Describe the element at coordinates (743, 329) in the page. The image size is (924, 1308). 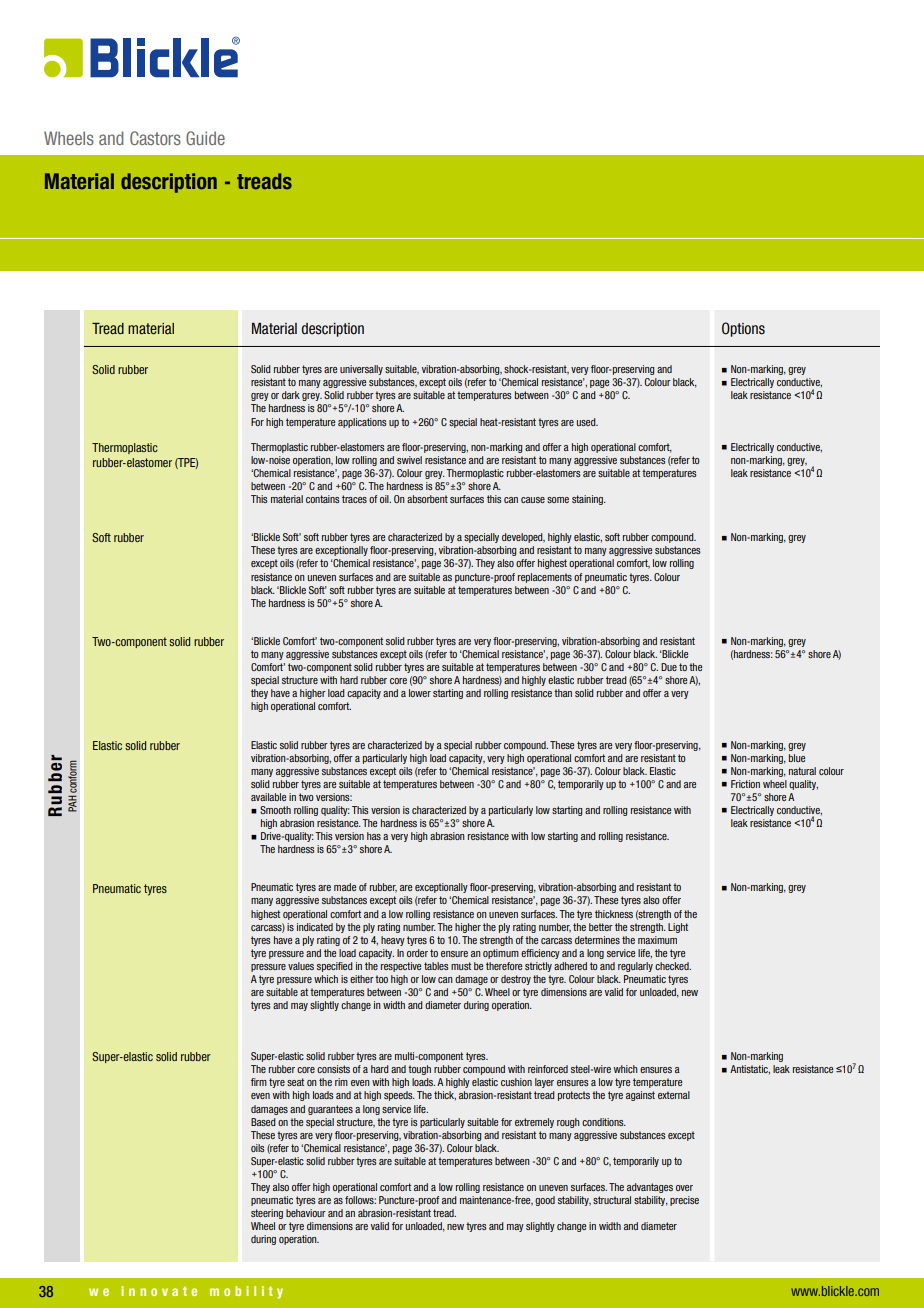
I see `Options` at that location.
